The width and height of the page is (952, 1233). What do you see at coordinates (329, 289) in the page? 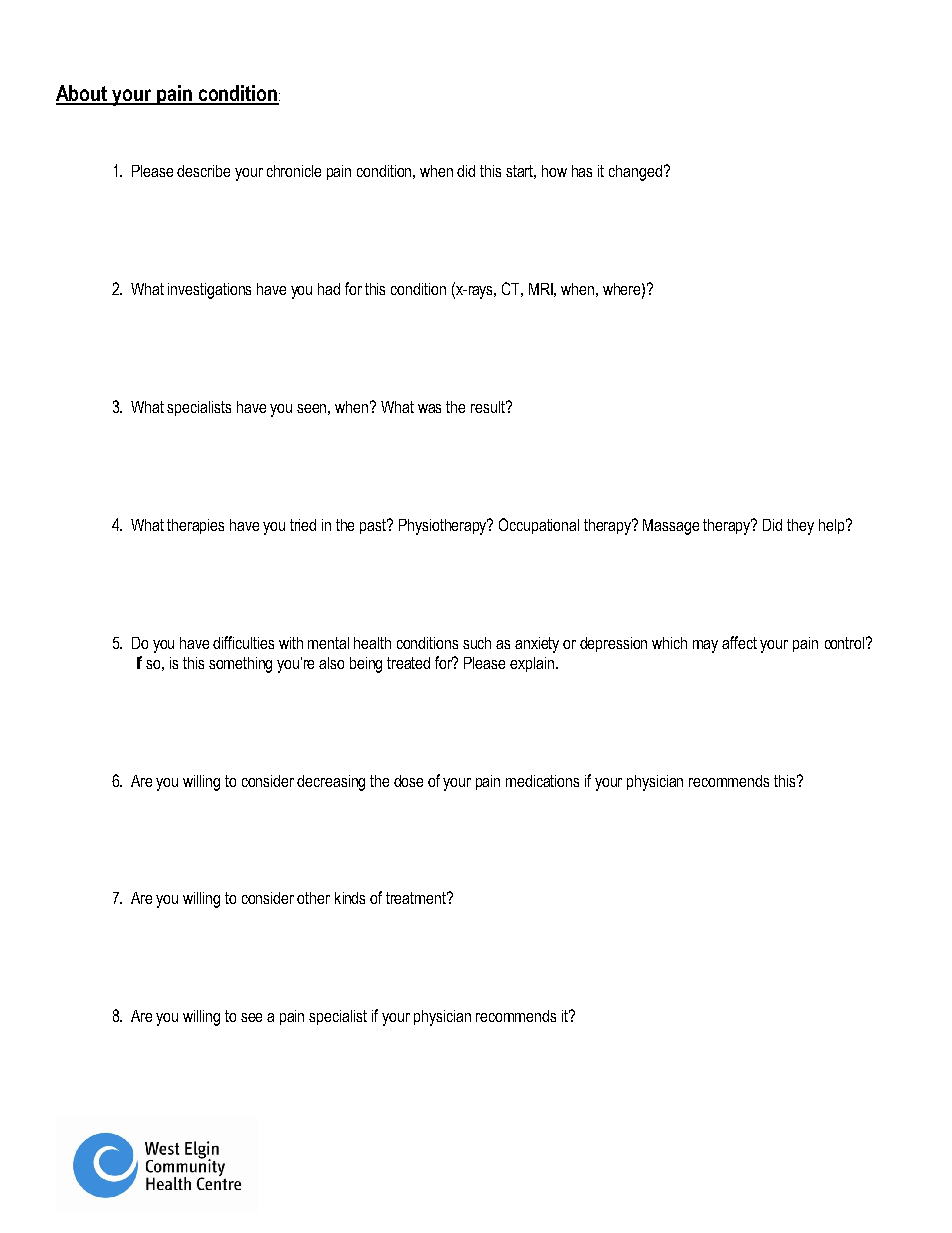
I see `had` at bounding box center [329, 289].
